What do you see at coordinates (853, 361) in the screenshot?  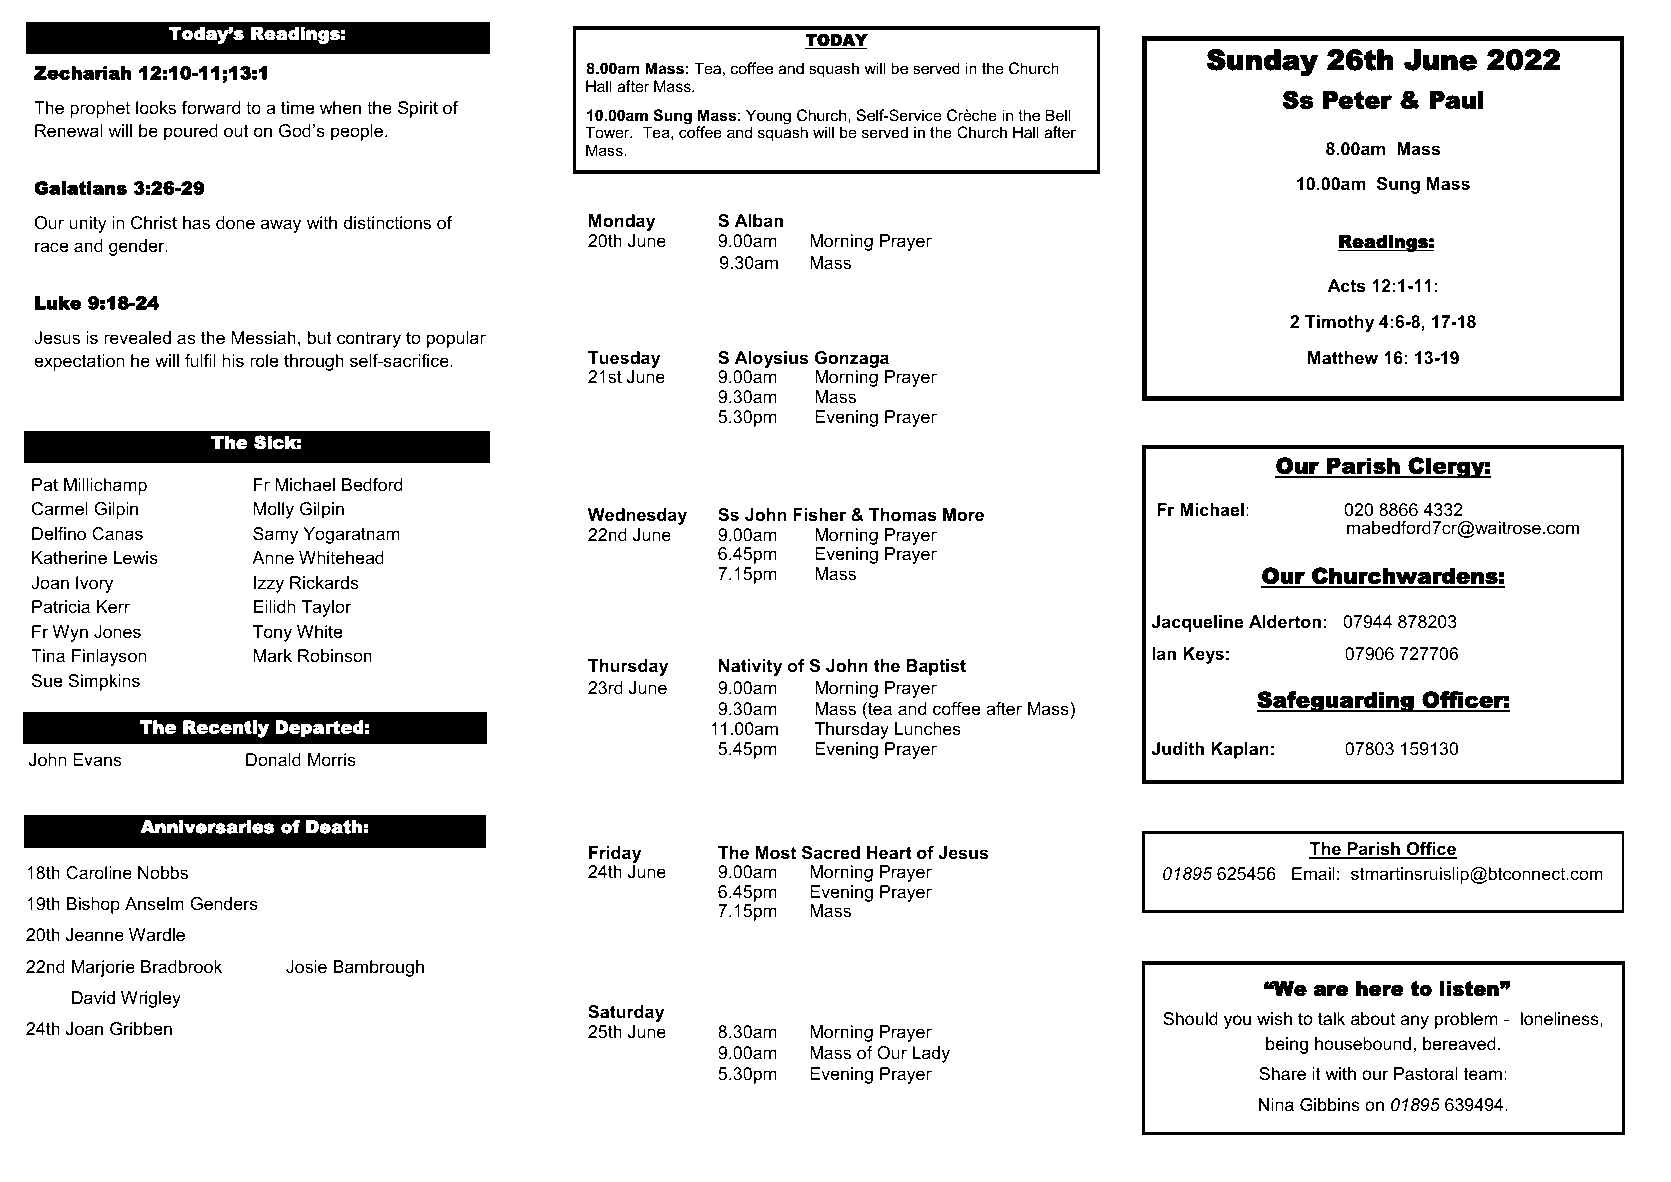 I see `Gonzaga` at bounding box center [853, 361].
